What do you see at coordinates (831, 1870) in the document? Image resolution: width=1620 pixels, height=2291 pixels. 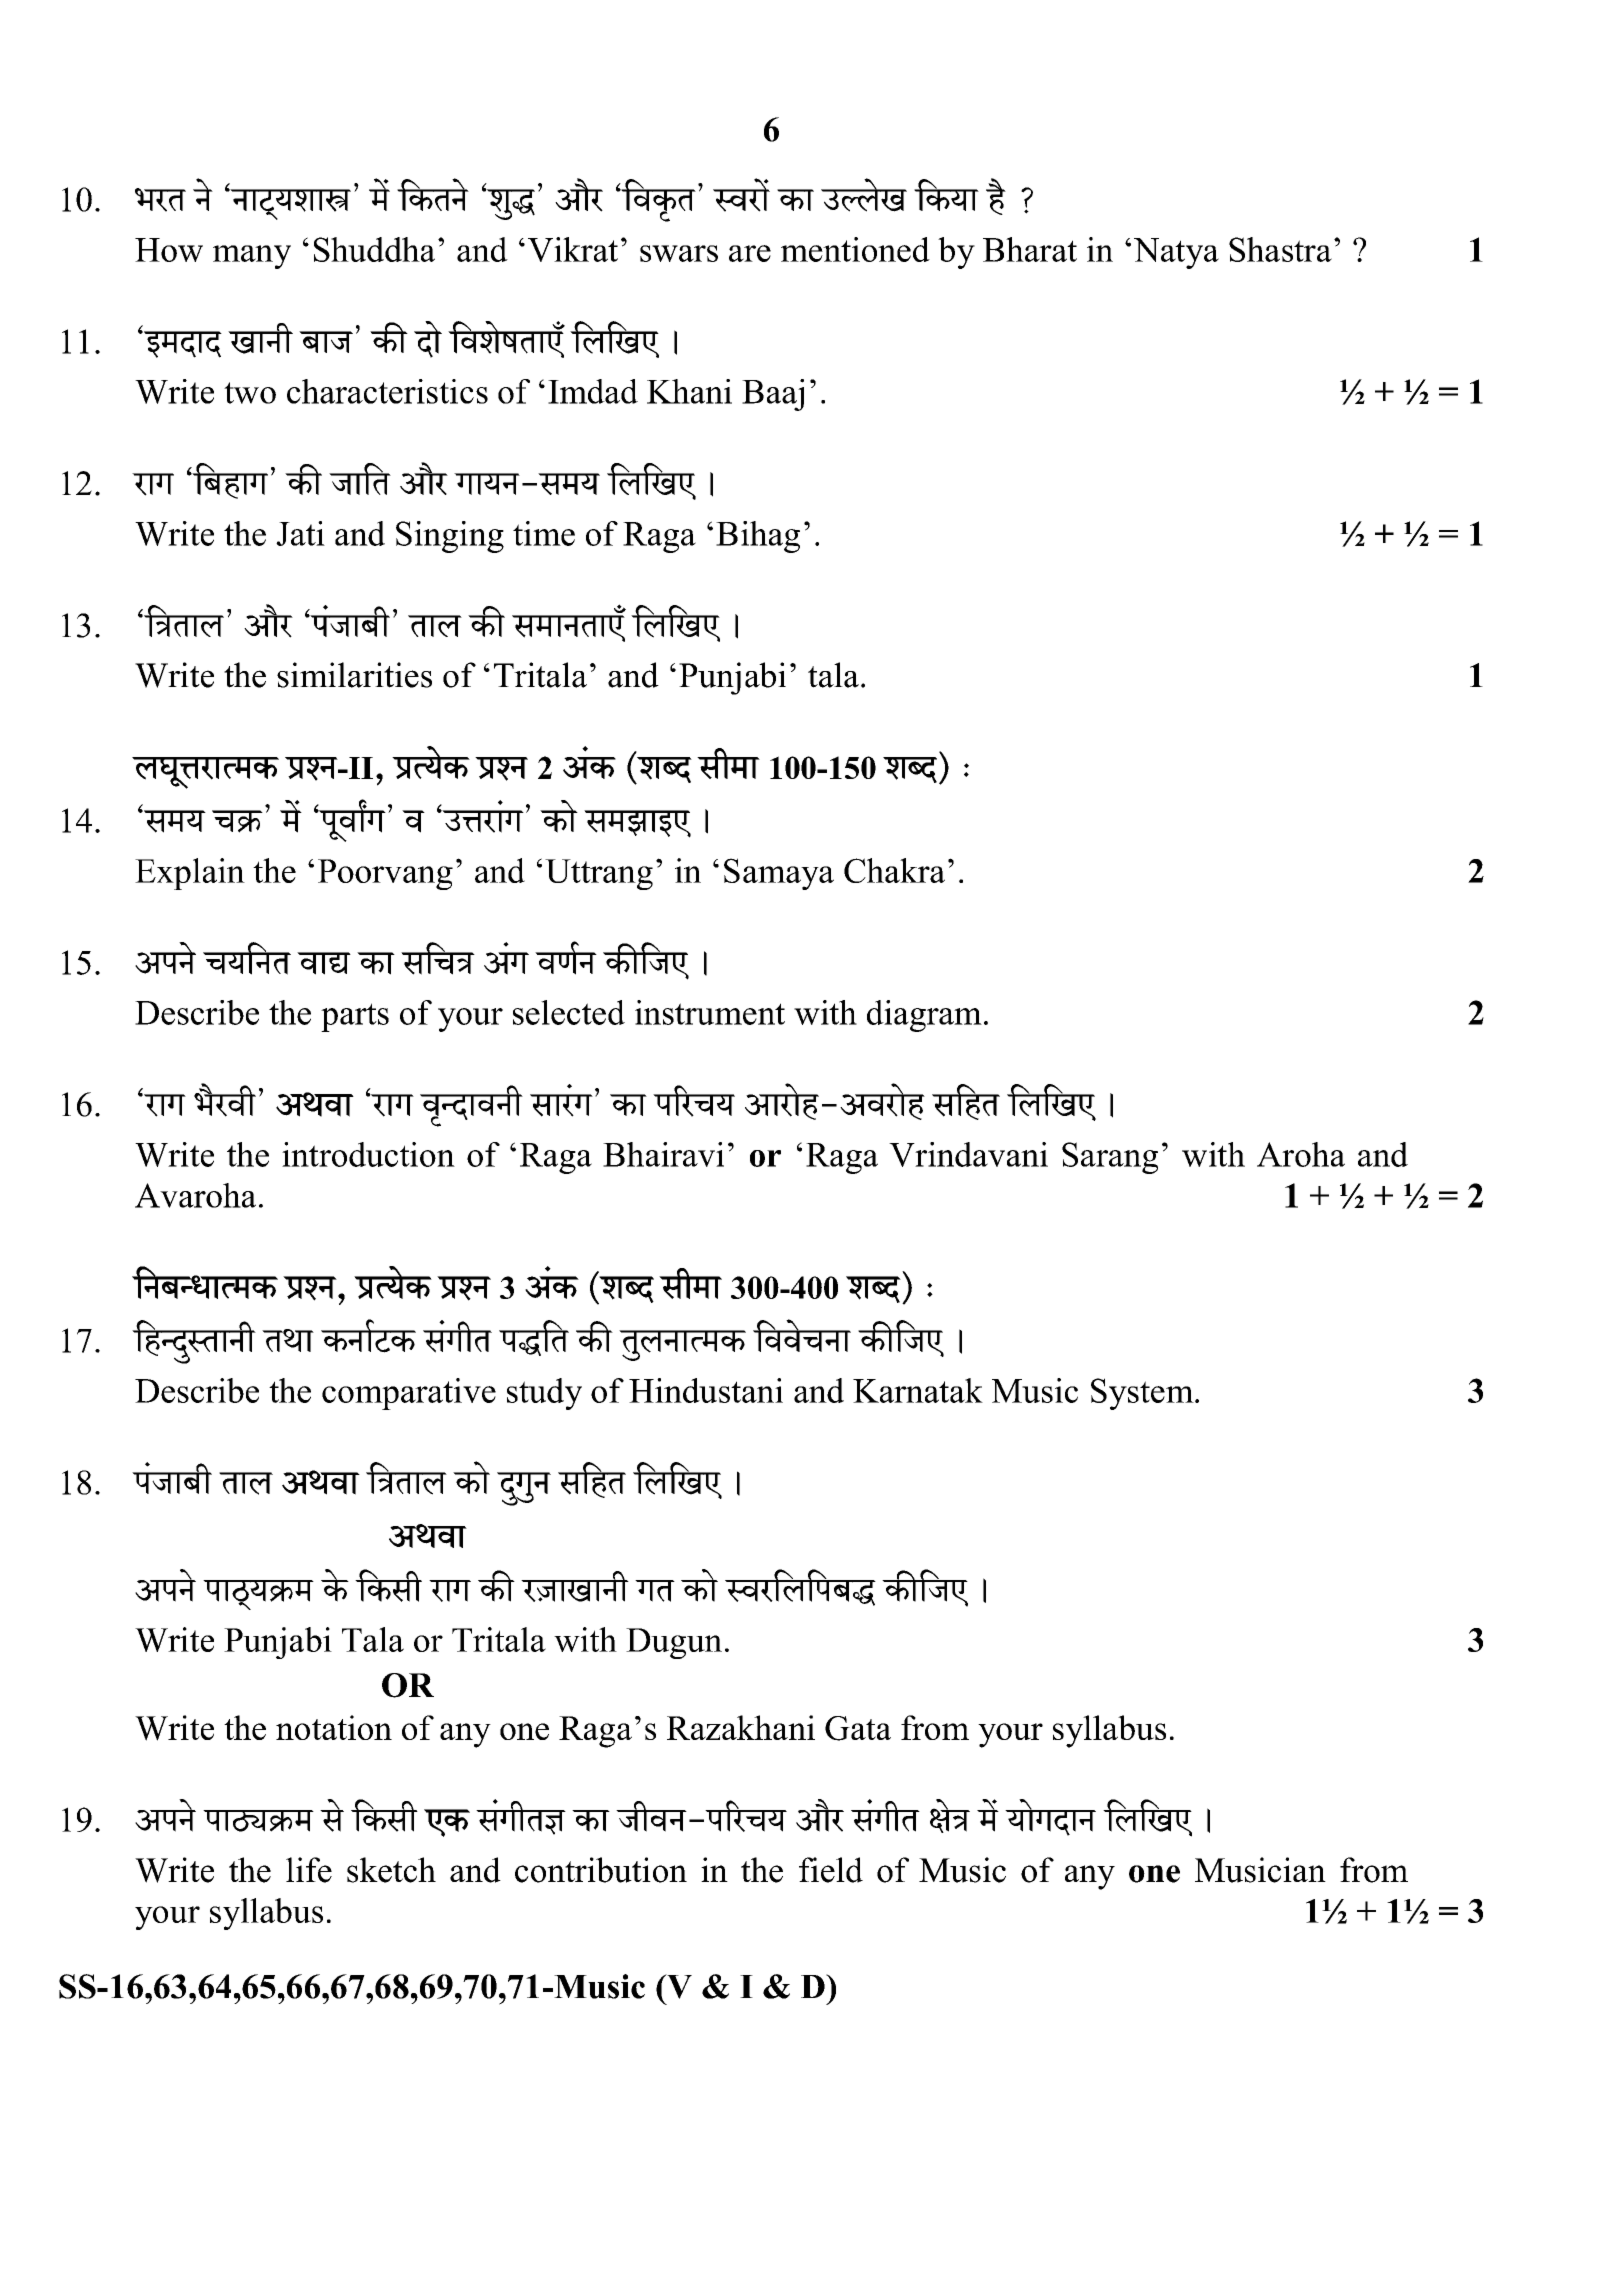 I see `field` at bounding box center [831, 1870].
